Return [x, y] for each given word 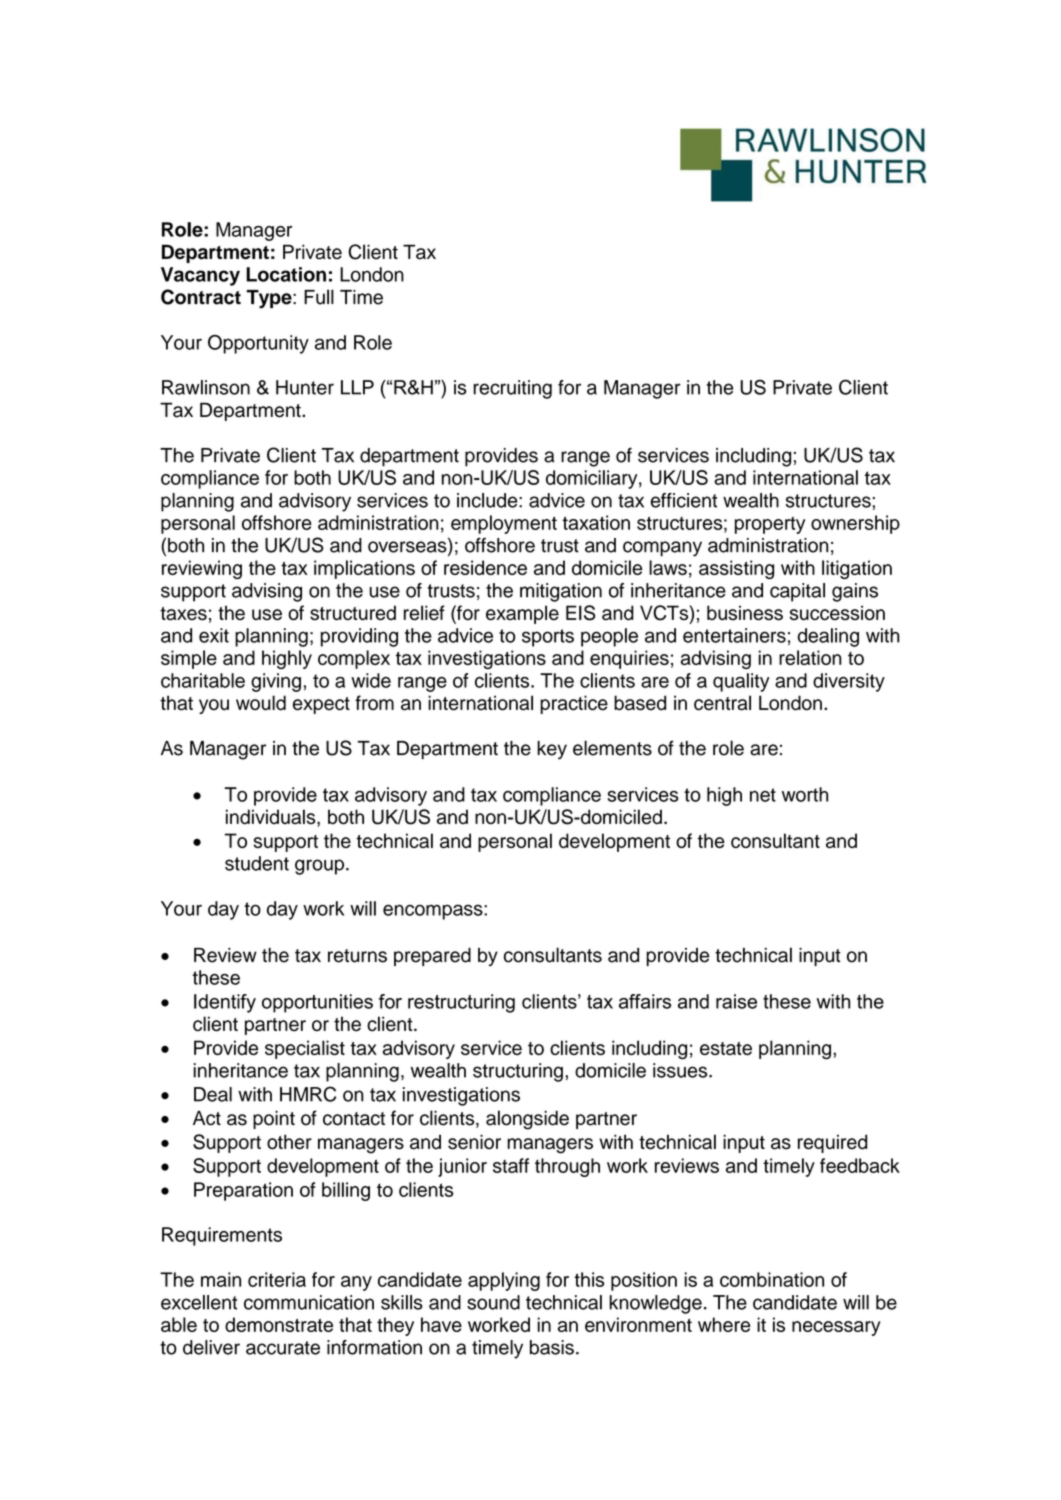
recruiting [512, 389]
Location [286, 274]
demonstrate [279, 1324]
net [763, 795]
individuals [272, 818]
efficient [684, 500]
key [552, 750]
